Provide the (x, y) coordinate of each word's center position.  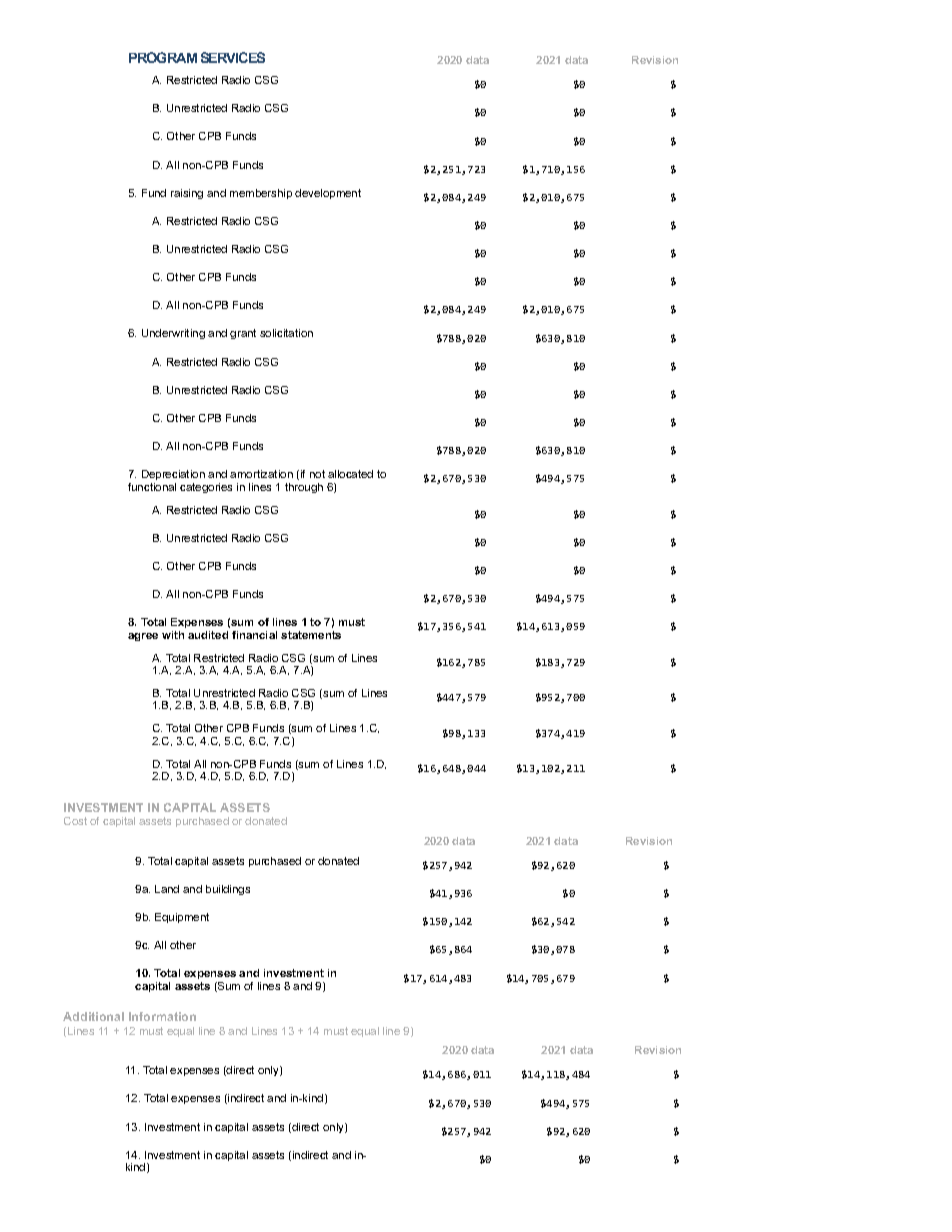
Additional (93, 1016)
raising (187, 194)
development (328, 194)
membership (261, 194)
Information (162, 1016)
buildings (228, 890)
